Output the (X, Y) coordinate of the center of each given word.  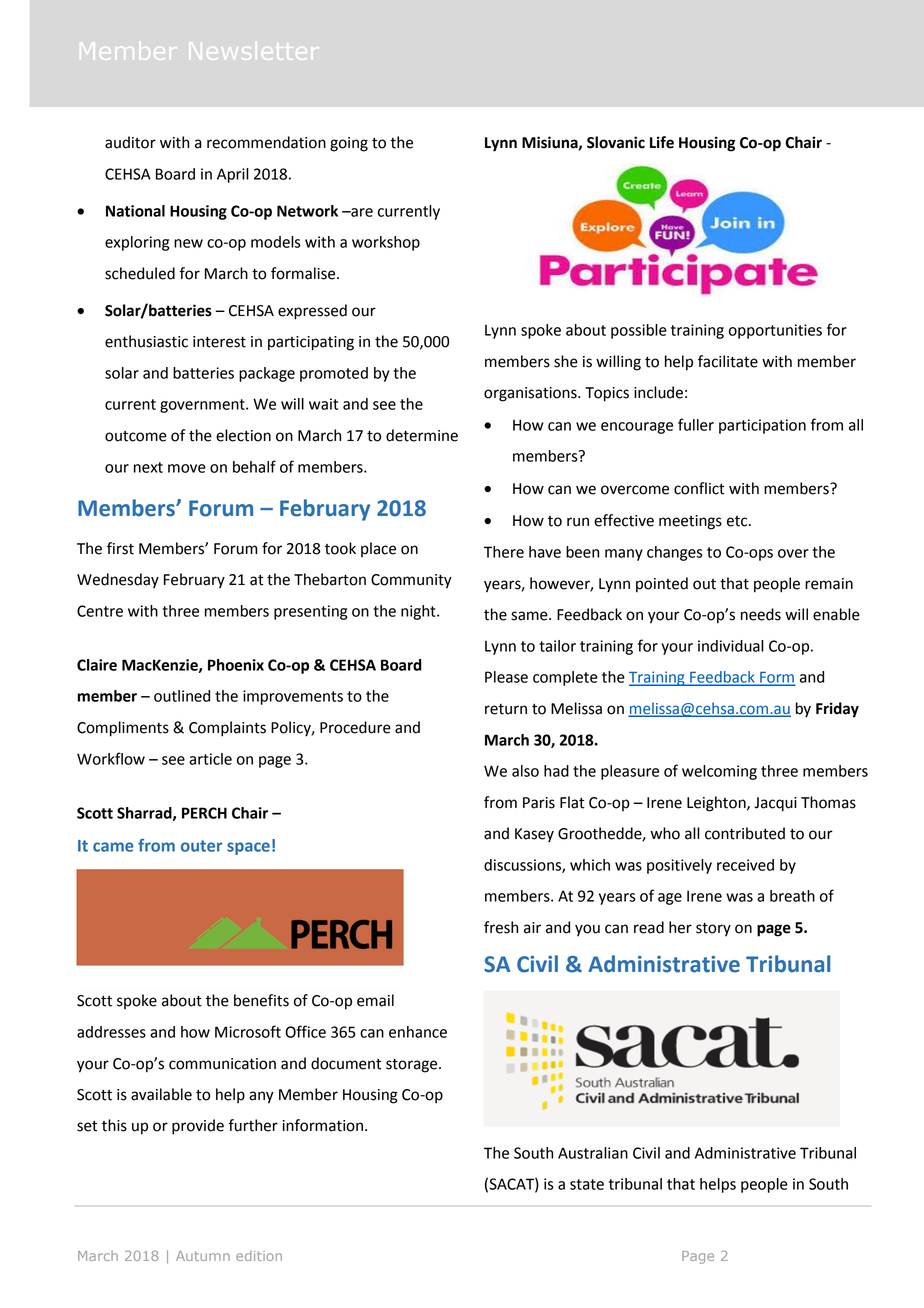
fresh (501, 927)
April (233, 175)
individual (731, 646)
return (506, 709)
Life (662, 142)
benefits (261, 1000)
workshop (386, 243)
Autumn (203, 1256)
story (713, 929)
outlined (182, 696)
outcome (136, 436)
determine (422, 435)
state (587, 1184)
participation (762, 426)
